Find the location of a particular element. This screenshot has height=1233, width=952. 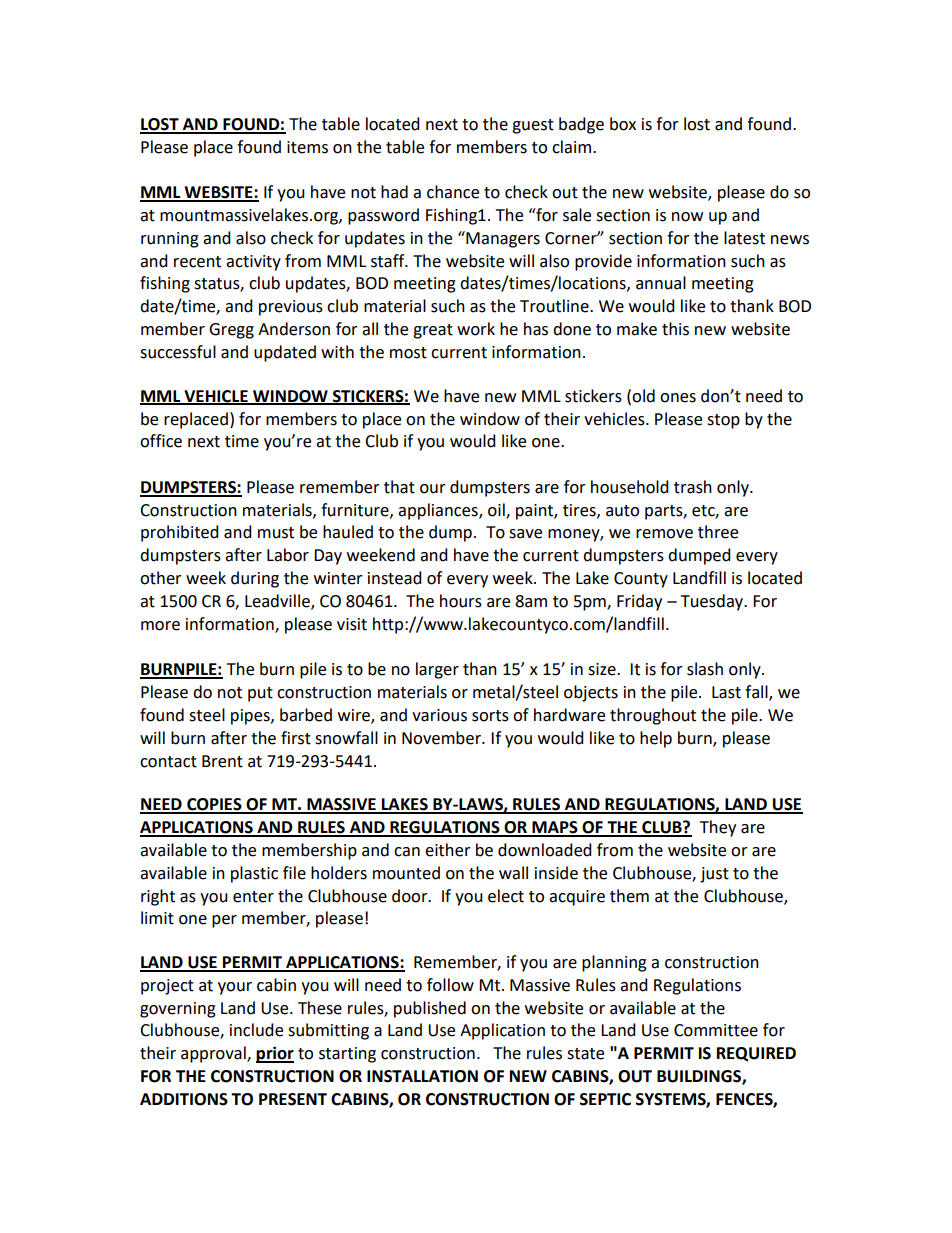

enter is located at coordinates (253, 897).
